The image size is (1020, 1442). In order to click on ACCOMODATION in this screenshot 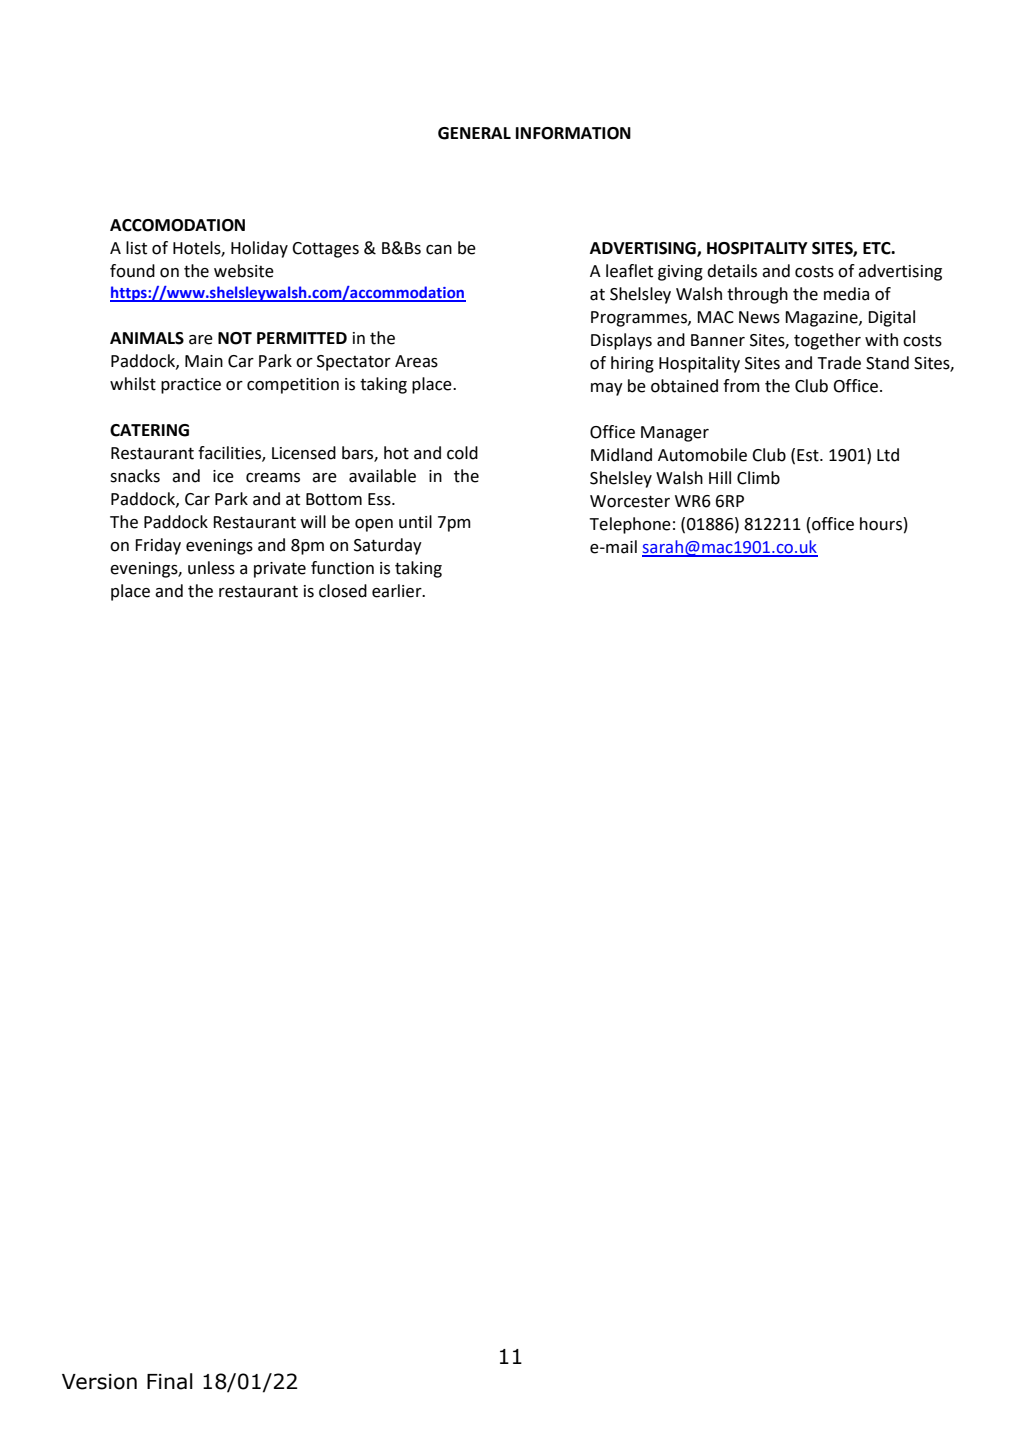, I will do `click(177, 225)`.
